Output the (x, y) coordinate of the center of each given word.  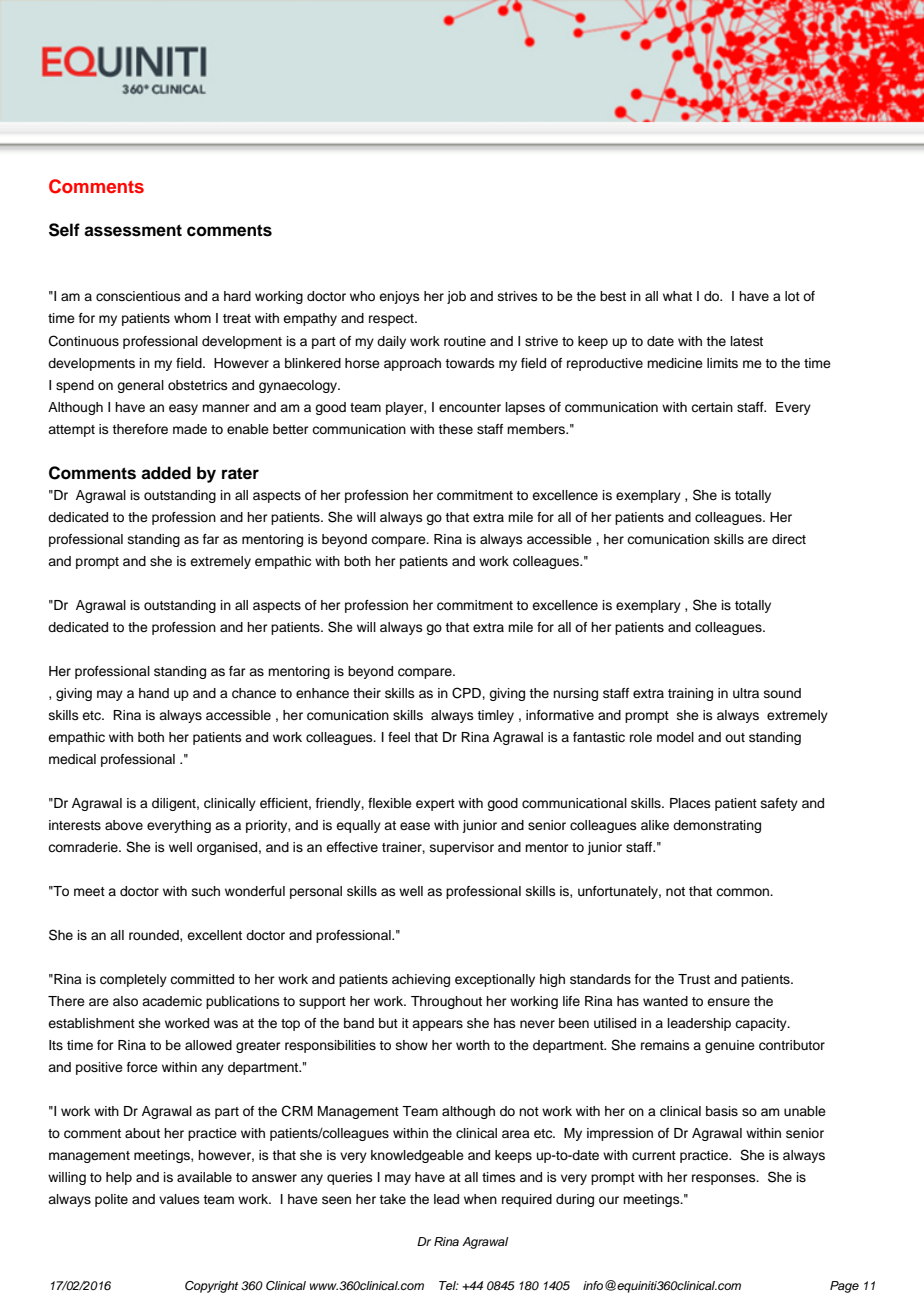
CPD (467, 693)
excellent (214, 935)
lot (792, 296)
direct (789, 539)
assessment (133, 230)
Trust (694, 979)
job (456, 297)
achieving (421, 980)
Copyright (211, 1287)
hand (154, 693)
